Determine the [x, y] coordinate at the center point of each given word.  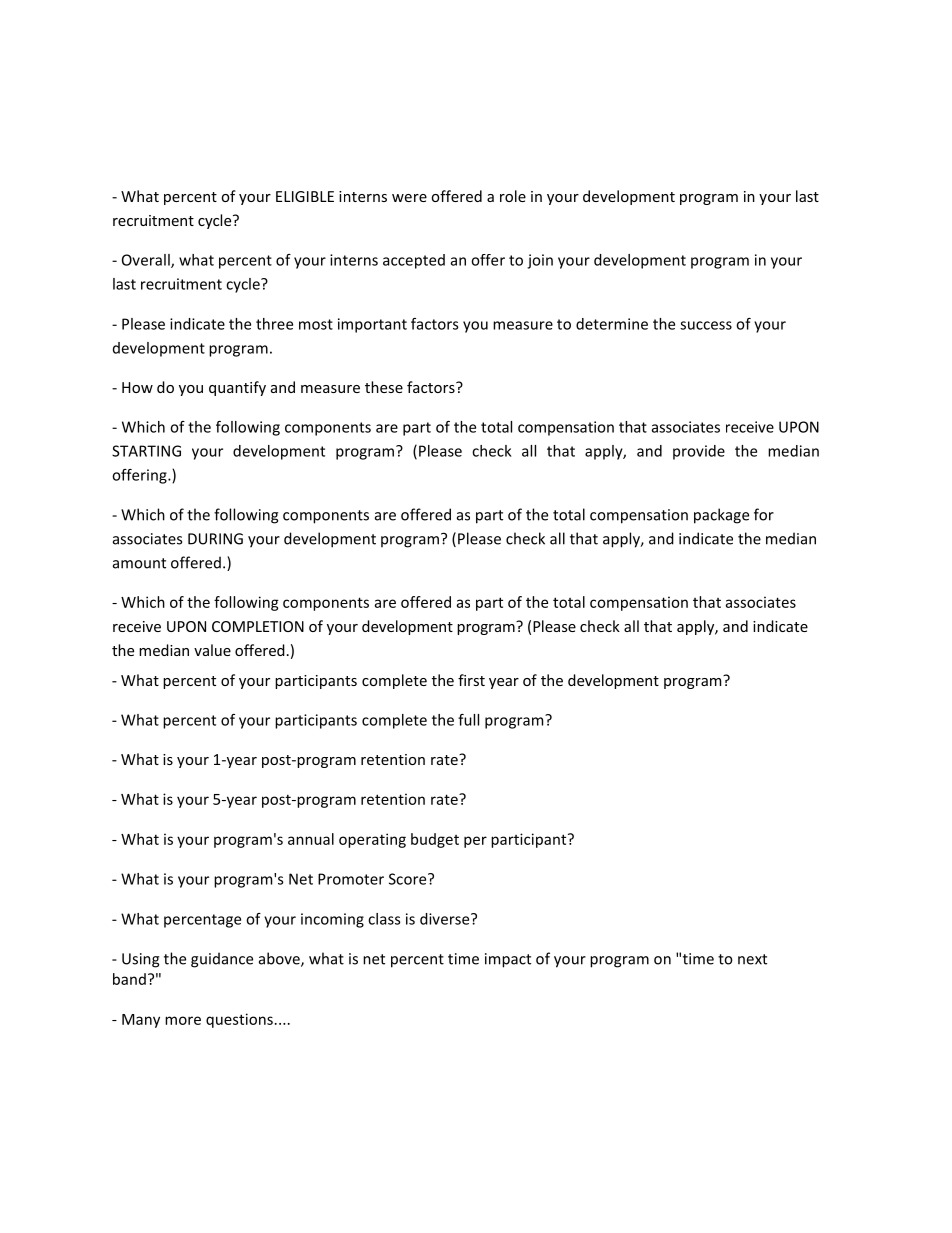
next [752, 959]
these [384, 387]
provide [699, 452]
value [212, 650]
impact [508, 960]
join [540, 261]
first [471, 680]
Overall [147, 261]
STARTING [146, 451]
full [468, 720]
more [183, 1020]
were [409, 198]
